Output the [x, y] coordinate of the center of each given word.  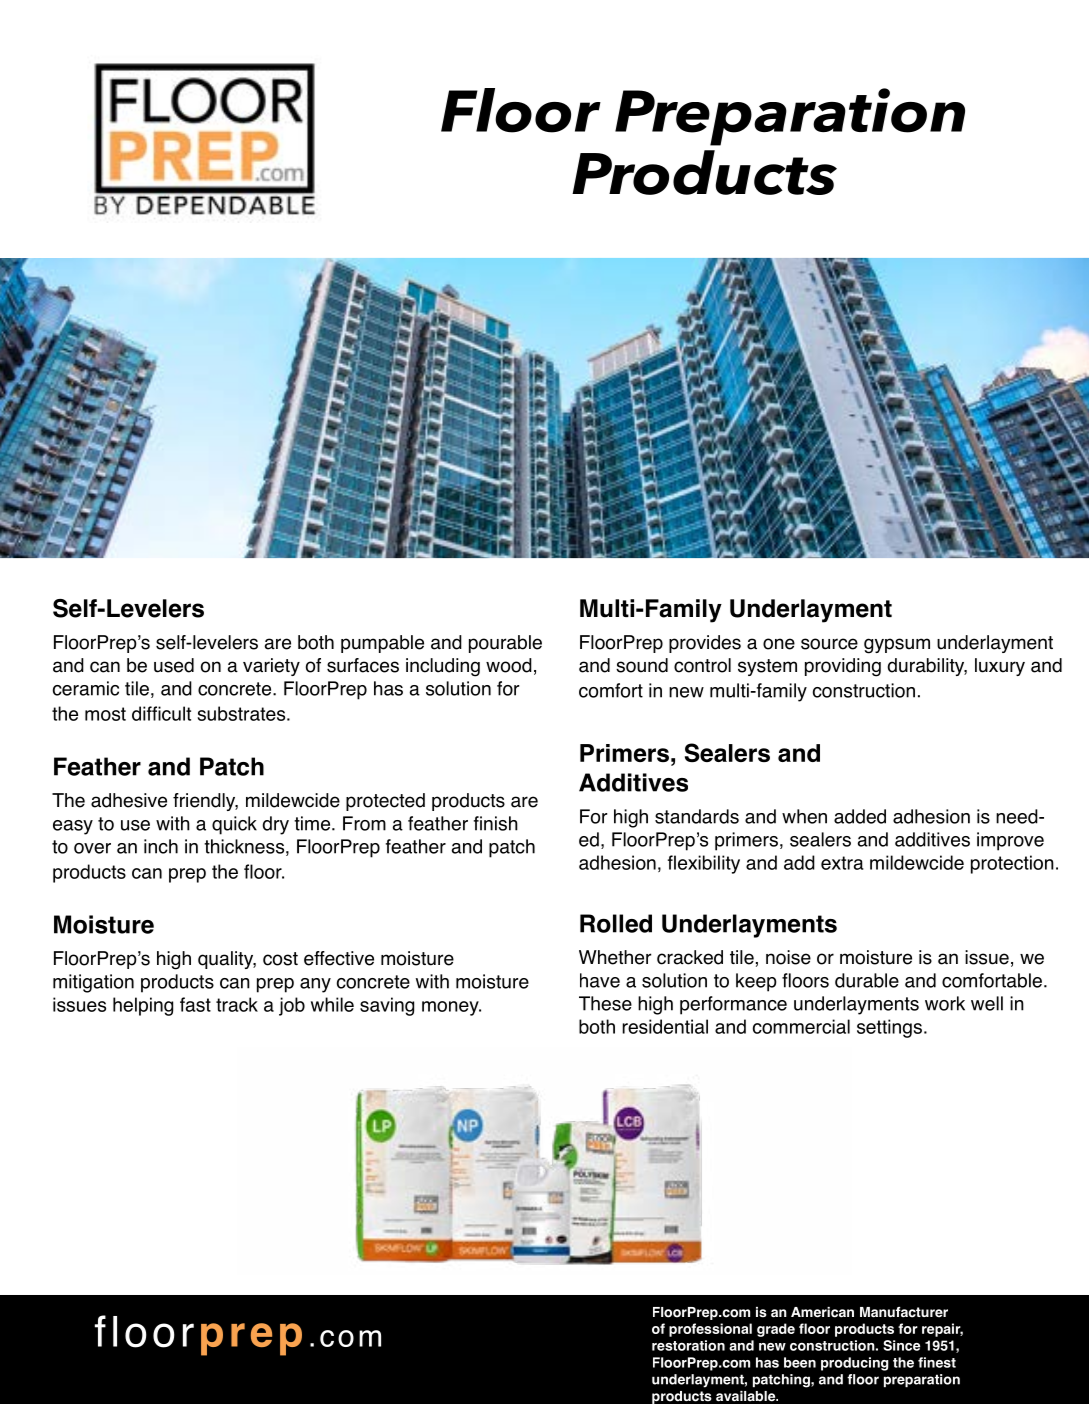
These [605, 1003]
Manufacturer [904, 1312]
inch [161, 846]
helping [143, 1006]
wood [509, 665]
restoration [688, 1345]
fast [195, 1004]
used [174, 665]
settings [889, 1028]
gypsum [897, 646]
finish [496, 823]
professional [710, 1330]
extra [842, 863]
